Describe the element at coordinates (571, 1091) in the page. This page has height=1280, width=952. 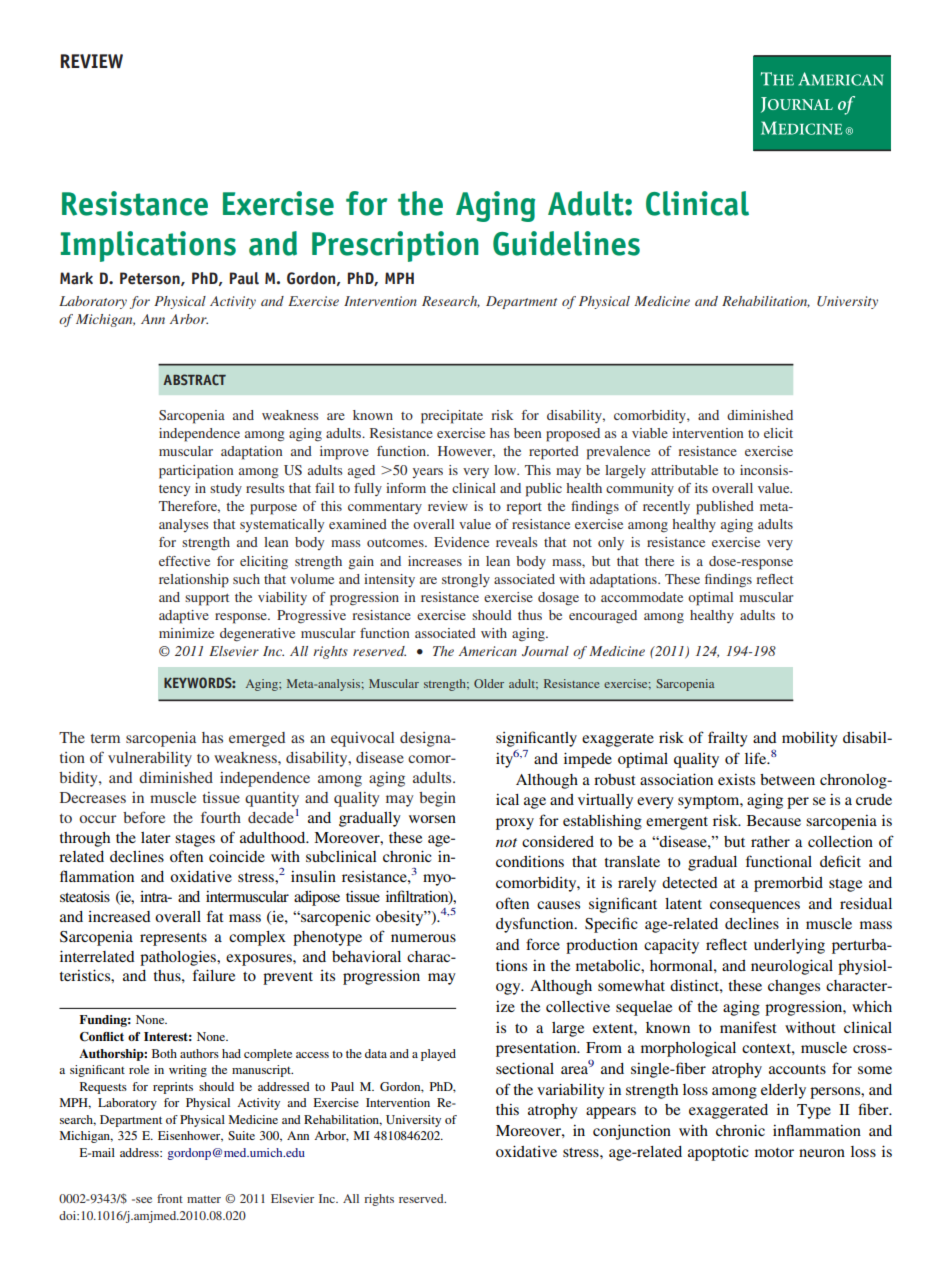
I see `variability` at that location.
